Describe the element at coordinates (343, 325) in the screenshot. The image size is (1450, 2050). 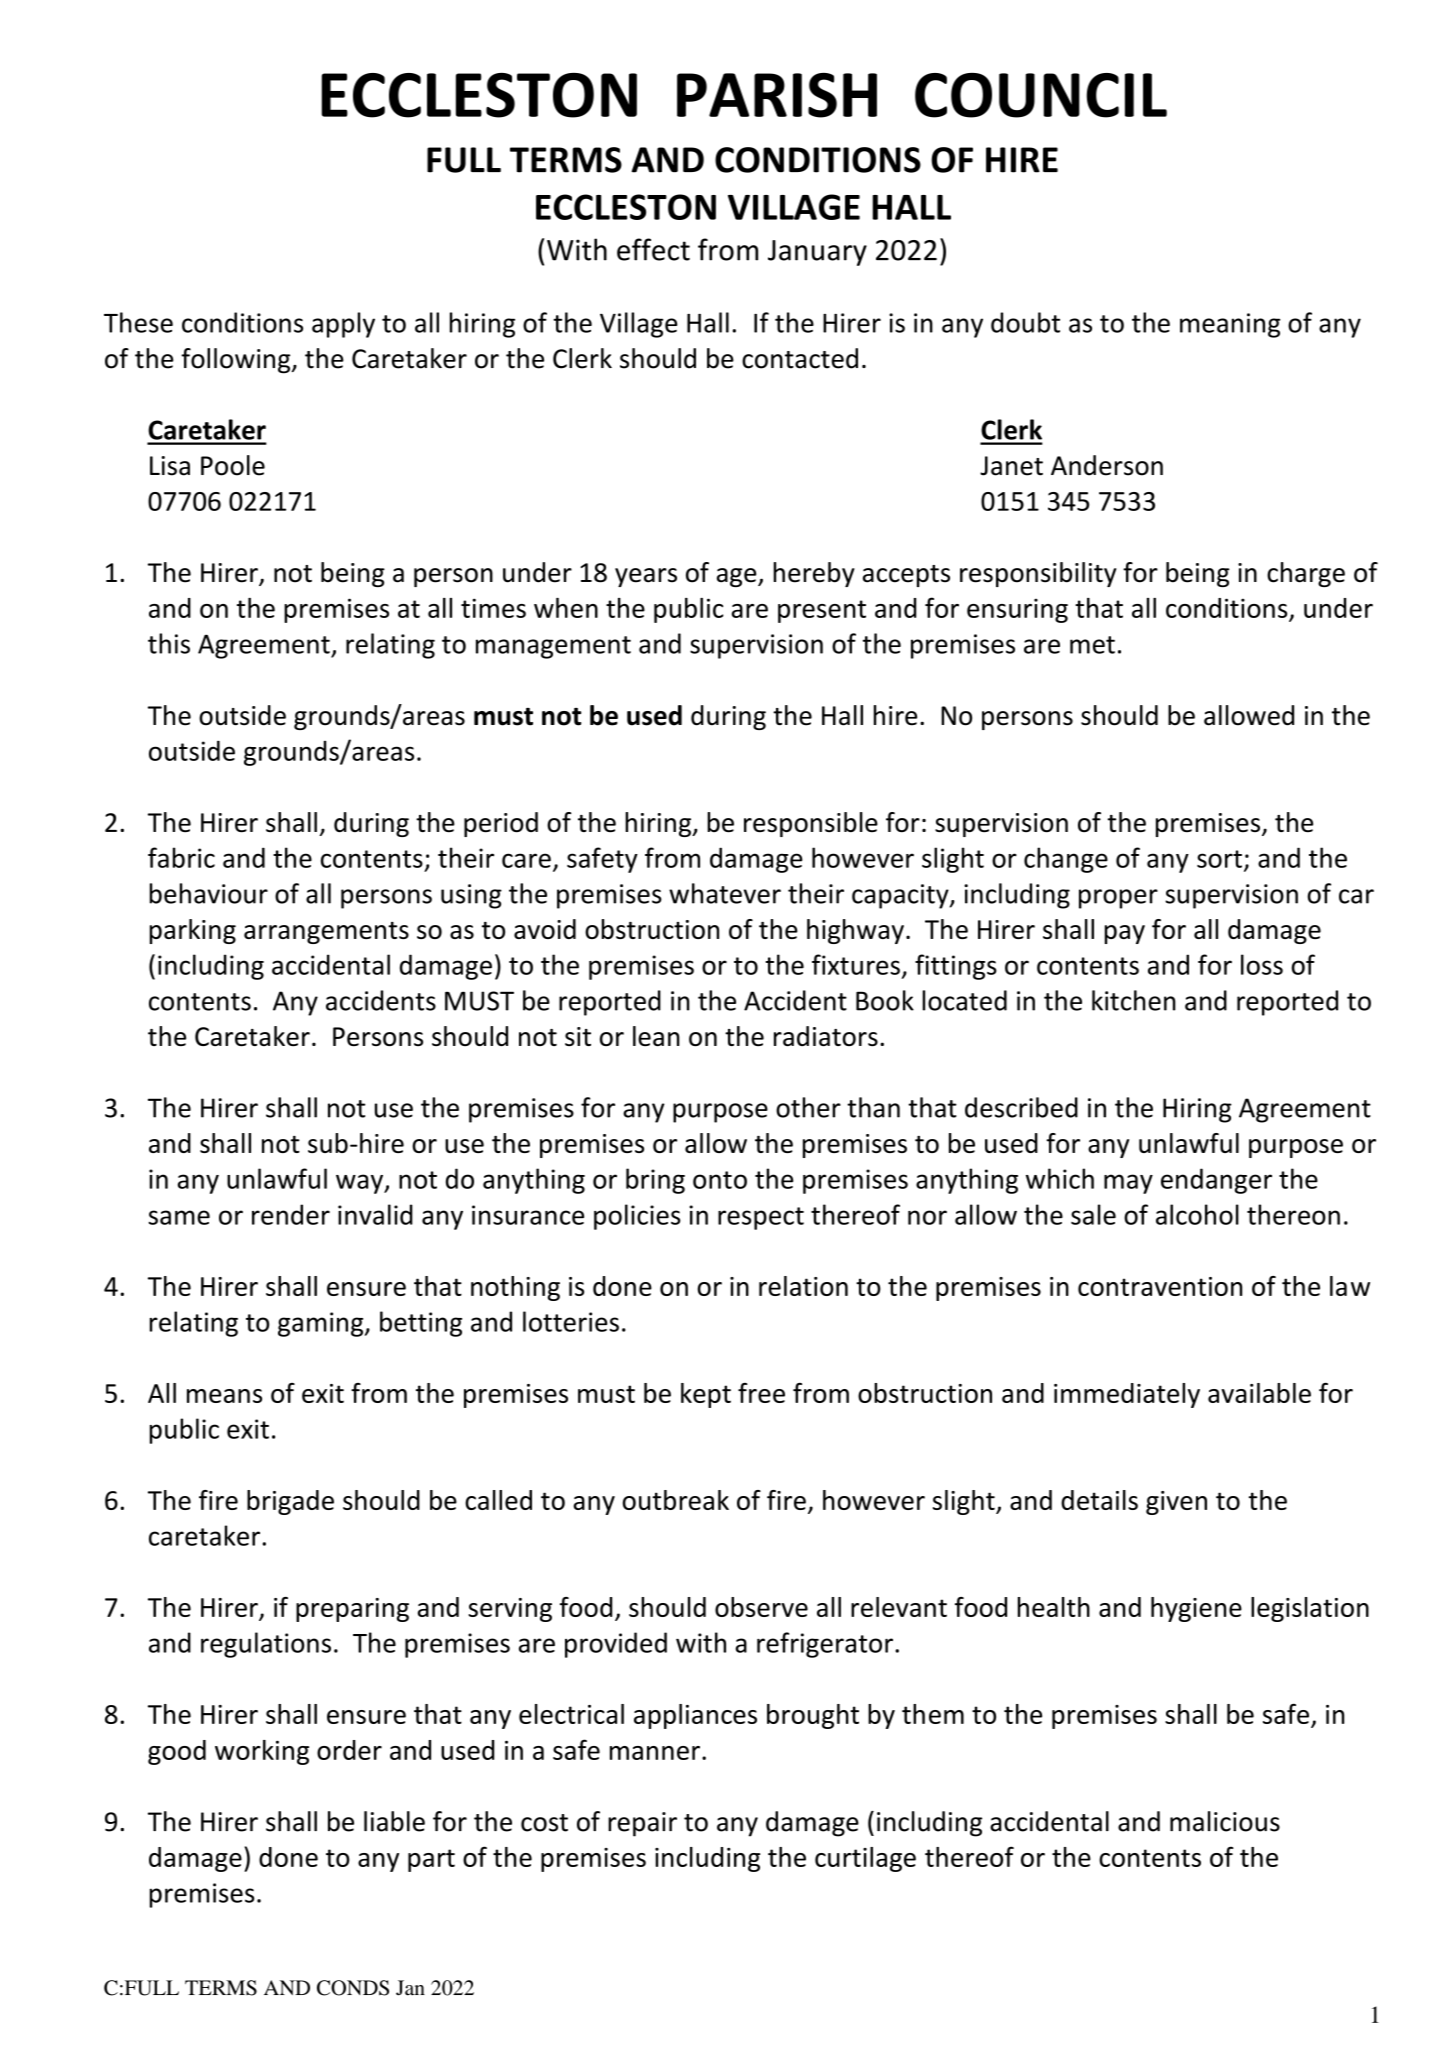
I see `apply` at that location.
